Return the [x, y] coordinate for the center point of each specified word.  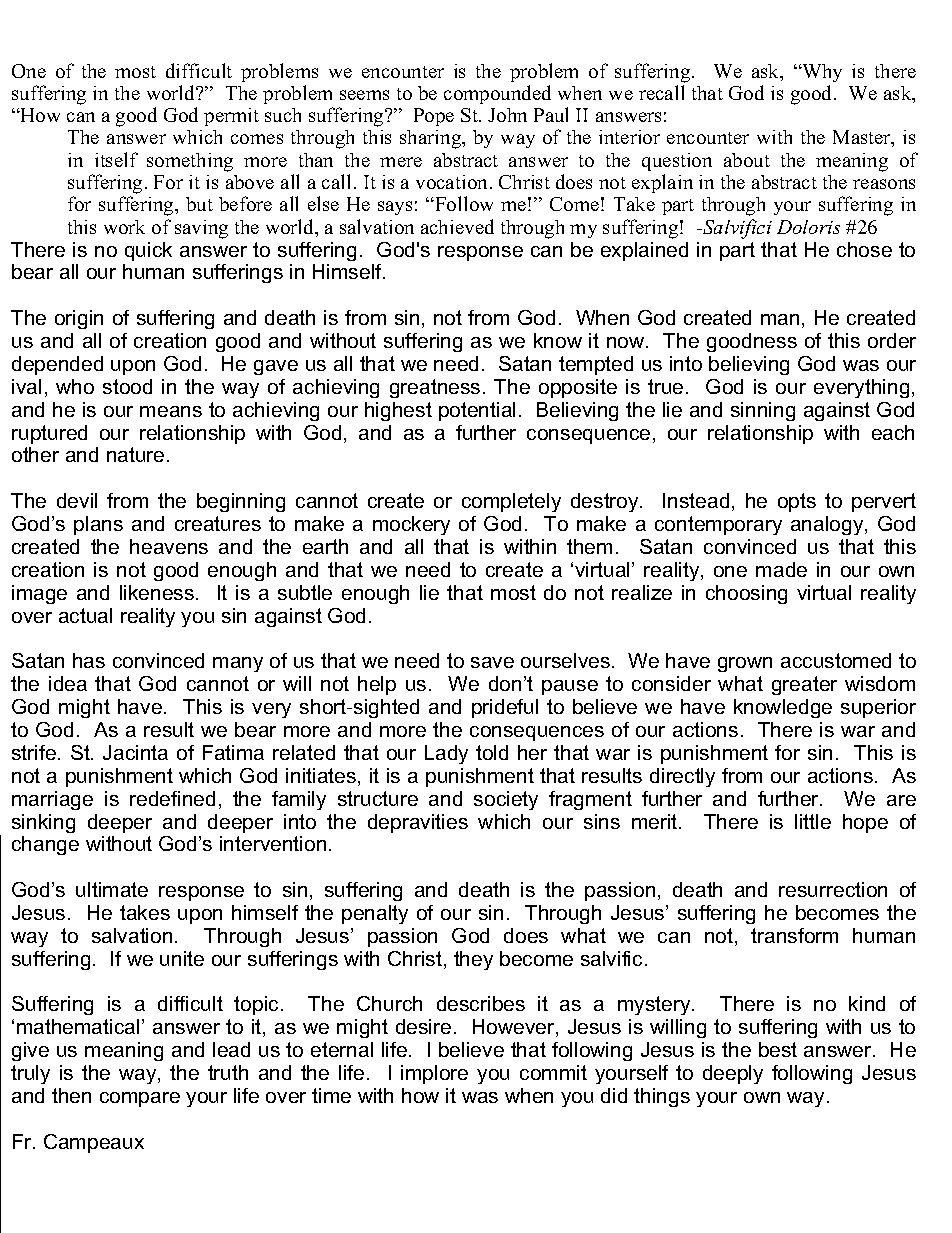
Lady [446, 754]
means [171, 411]
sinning [763, 411]
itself [116, 159]
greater [804, 685]
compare [140, 1099]
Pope [434, 117]
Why [821, 73]
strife [35, 752]
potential [477, 411]
